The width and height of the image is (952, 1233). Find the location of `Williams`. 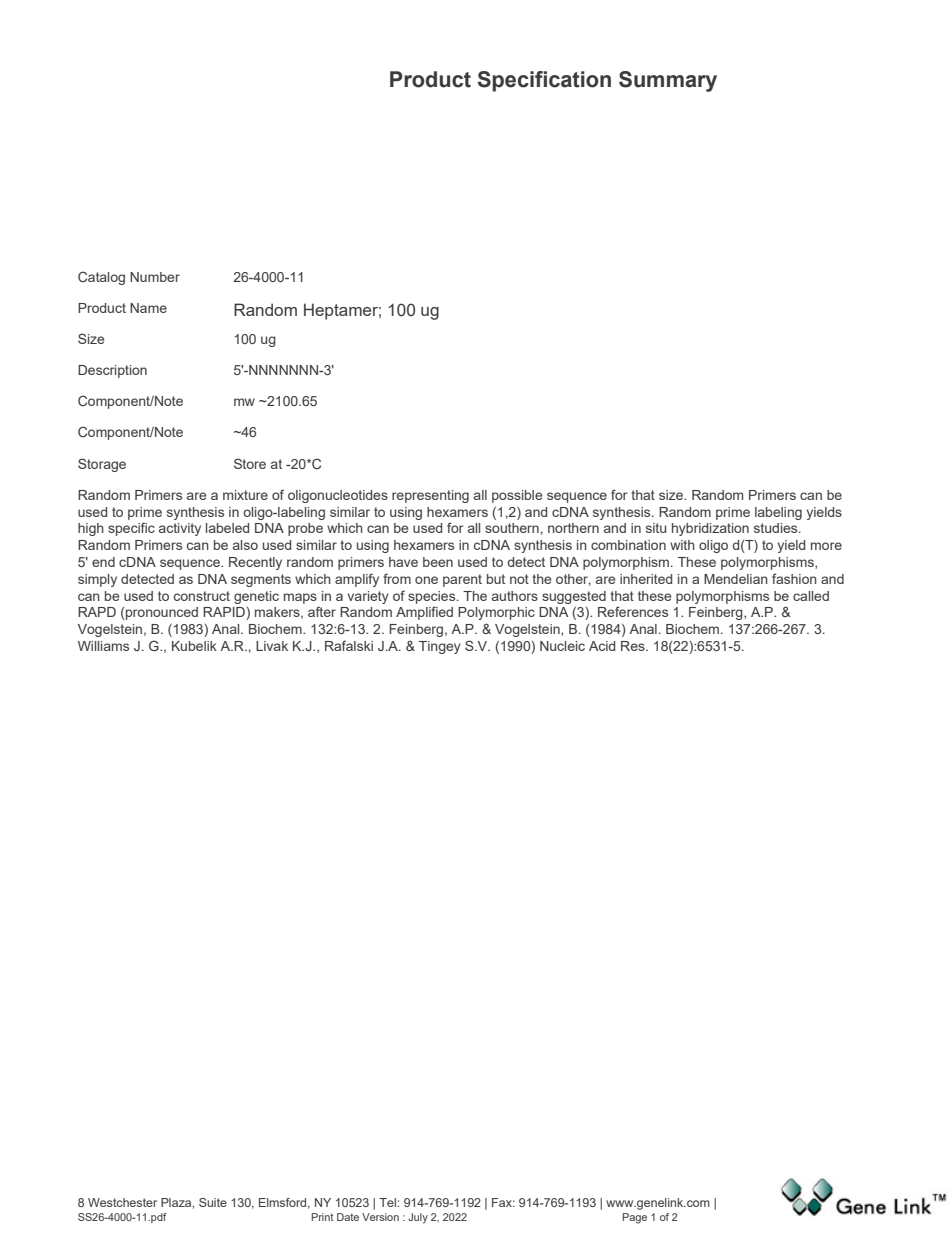

Williams is located at coordinates (103, 646).
